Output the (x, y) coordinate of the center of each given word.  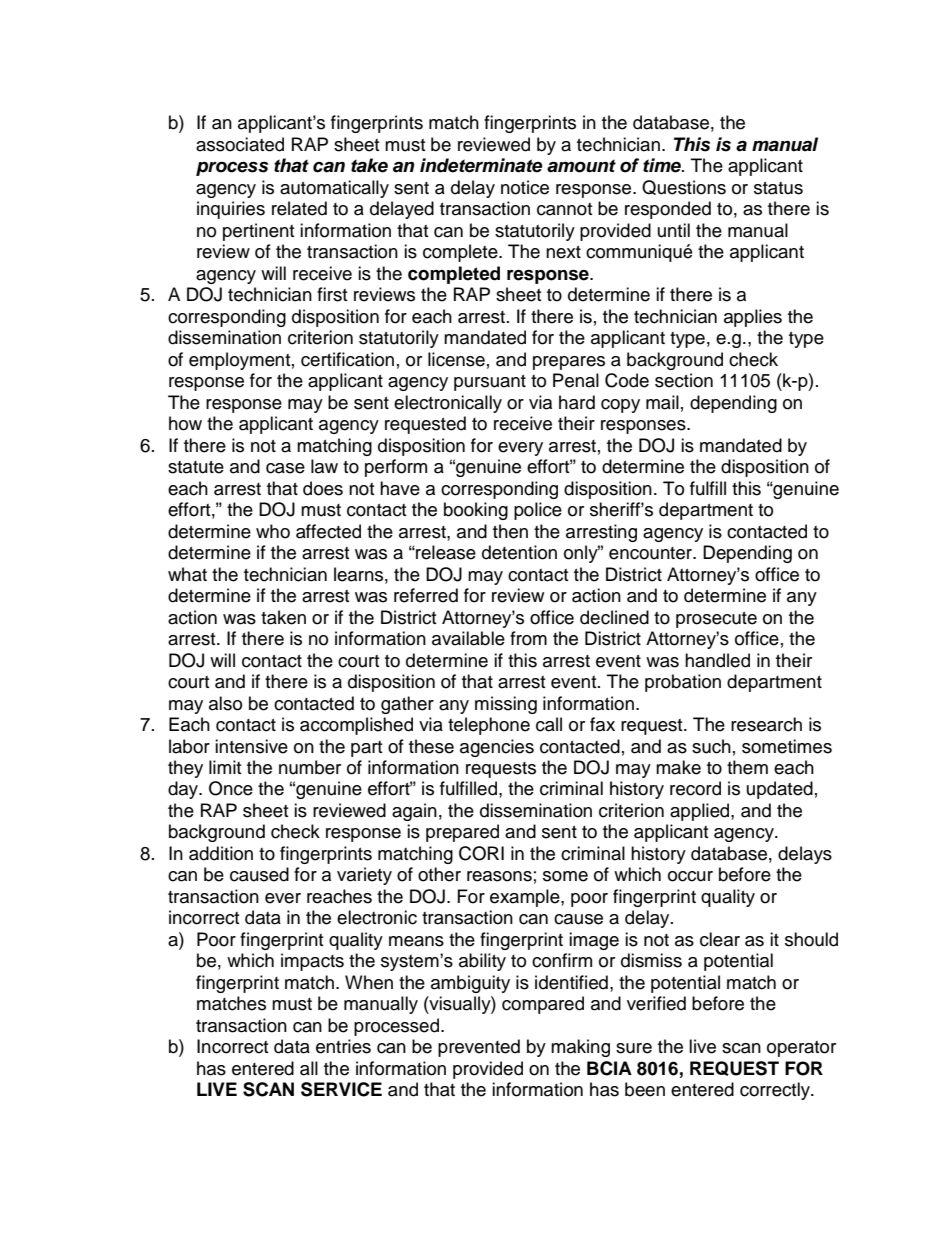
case (285, 468)
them (747, 767)
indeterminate (481, 165)
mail (662, 402)
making (580, 1048)
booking (476, 511)
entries (343, 1046)
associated (240, 144)
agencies (497, 748)
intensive (251, 746)
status (778, 188)
